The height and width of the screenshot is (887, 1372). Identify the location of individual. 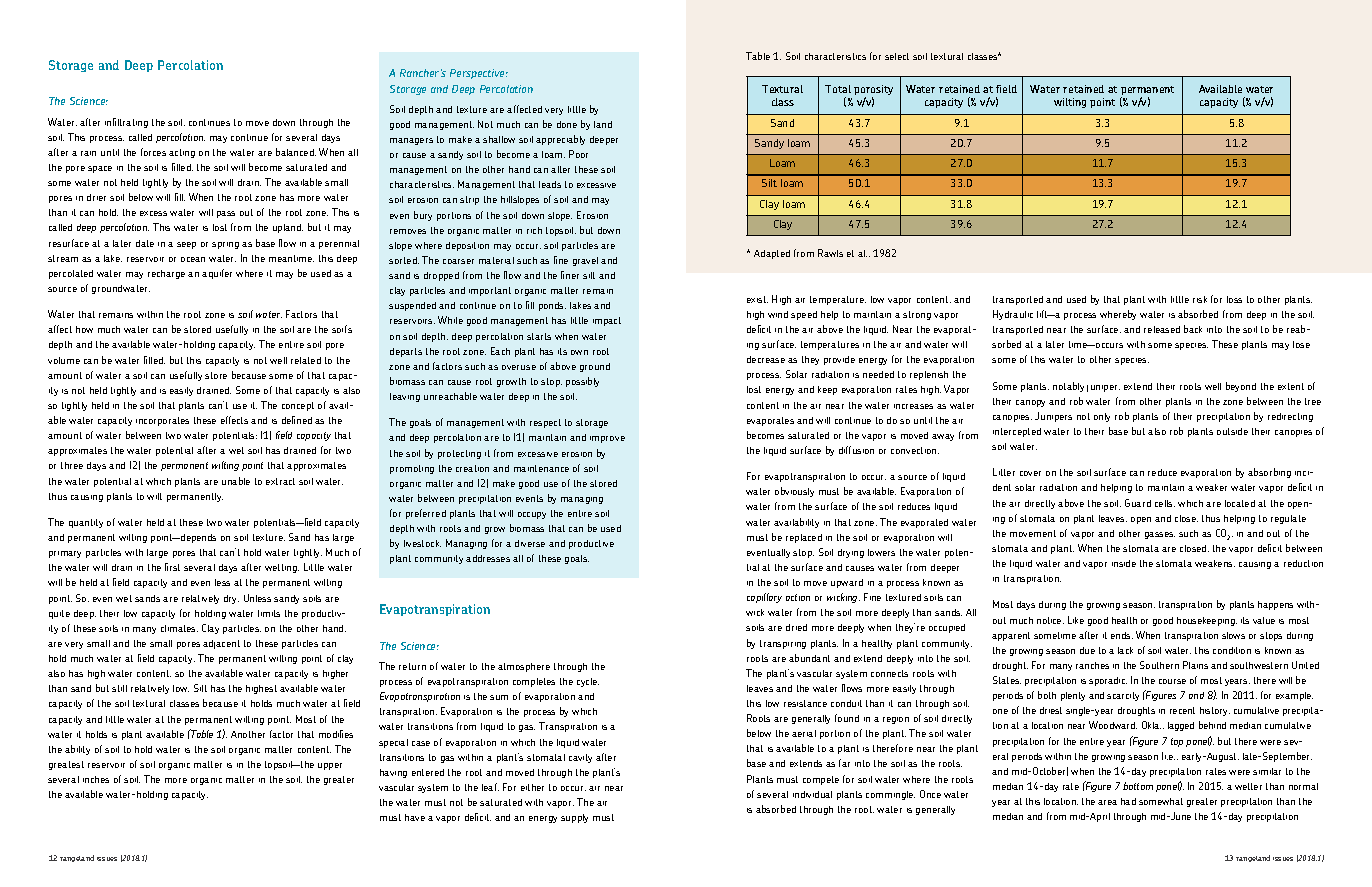
(812, 794).
